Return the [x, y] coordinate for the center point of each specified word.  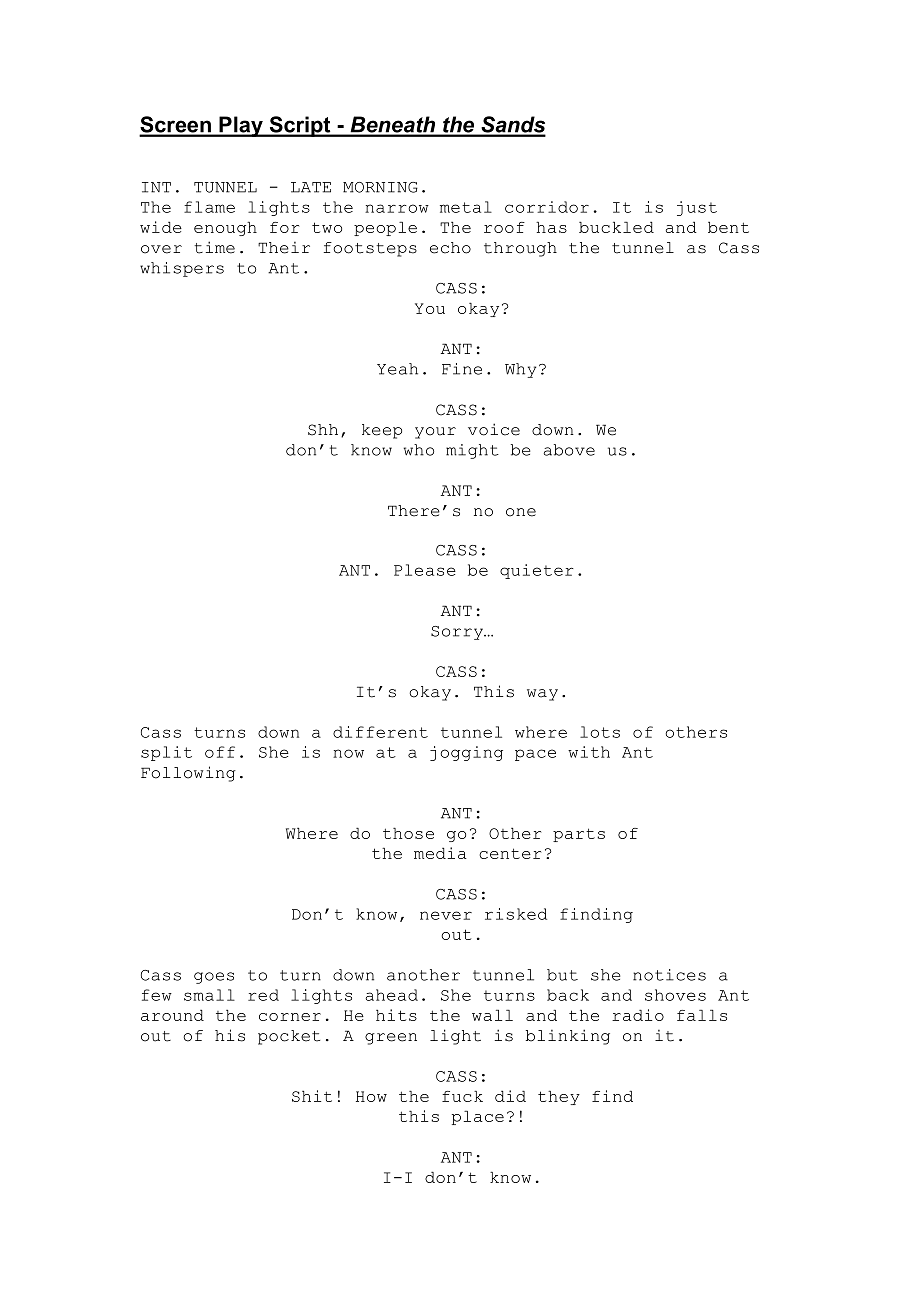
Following [188, 774]
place [478, 1118]
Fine [462, 369]
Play [241, 126]
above [569, 450]
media [440, 853]
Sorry [458, 633]
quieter [537, 571]
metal [466, 207]
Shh [323, 430]
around [172, 1015]
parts [579, 835]
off [220, 752]
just [697, 208]
